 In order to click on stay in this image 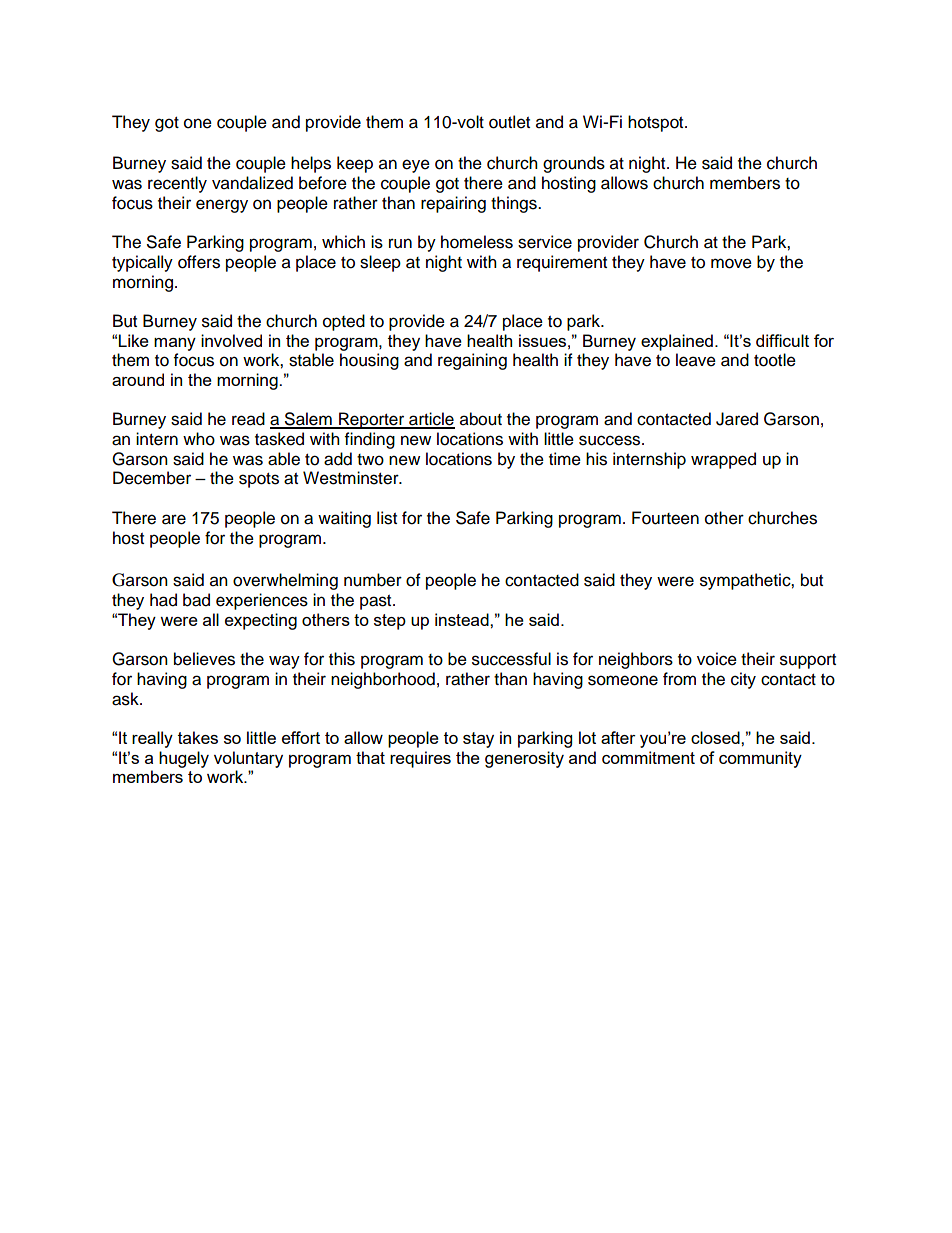, I will do `click(478, 740)`.
